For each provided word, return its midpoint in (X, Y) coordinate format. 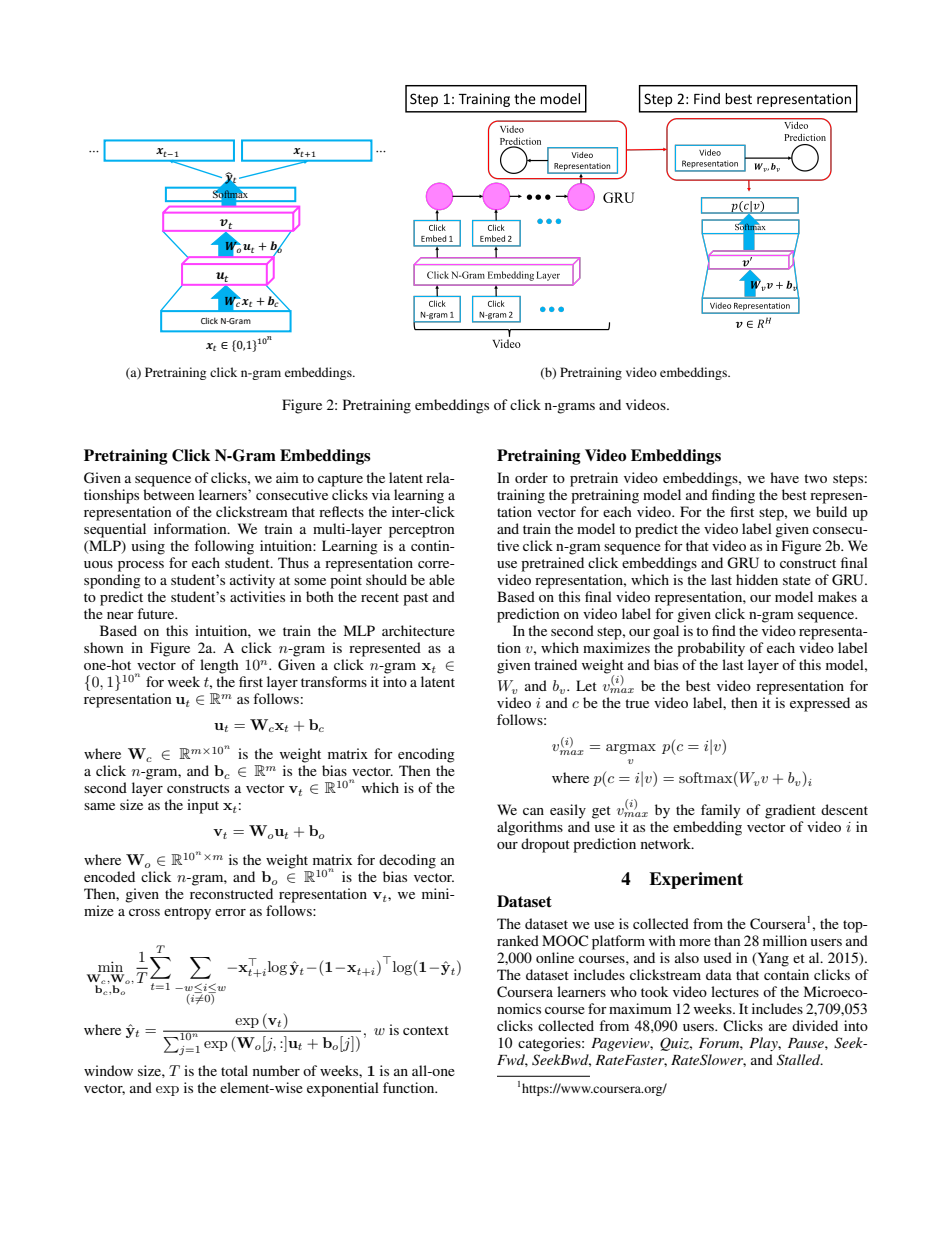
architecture (418, 630)
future (157, 613)
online (555, 957)
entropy (187, 913)
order (531, 477)
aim (287, 477)
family (720, 811)
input (203, 806)
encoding (426, 755)
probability (711, 649)
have (784, 477)
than (727, 940)
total (234, 1070)
